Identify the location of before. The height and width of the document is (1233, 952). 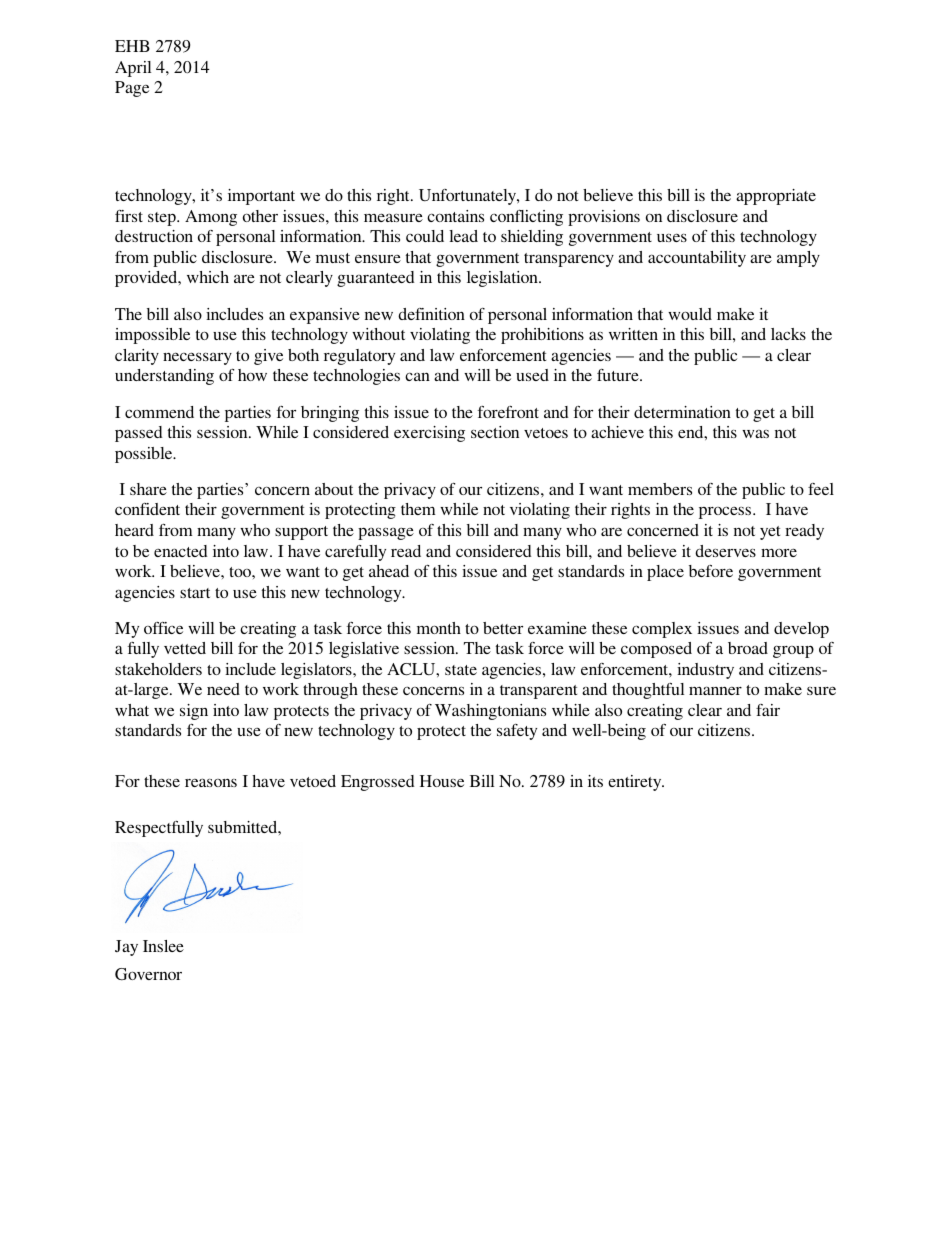
(711, 571).
